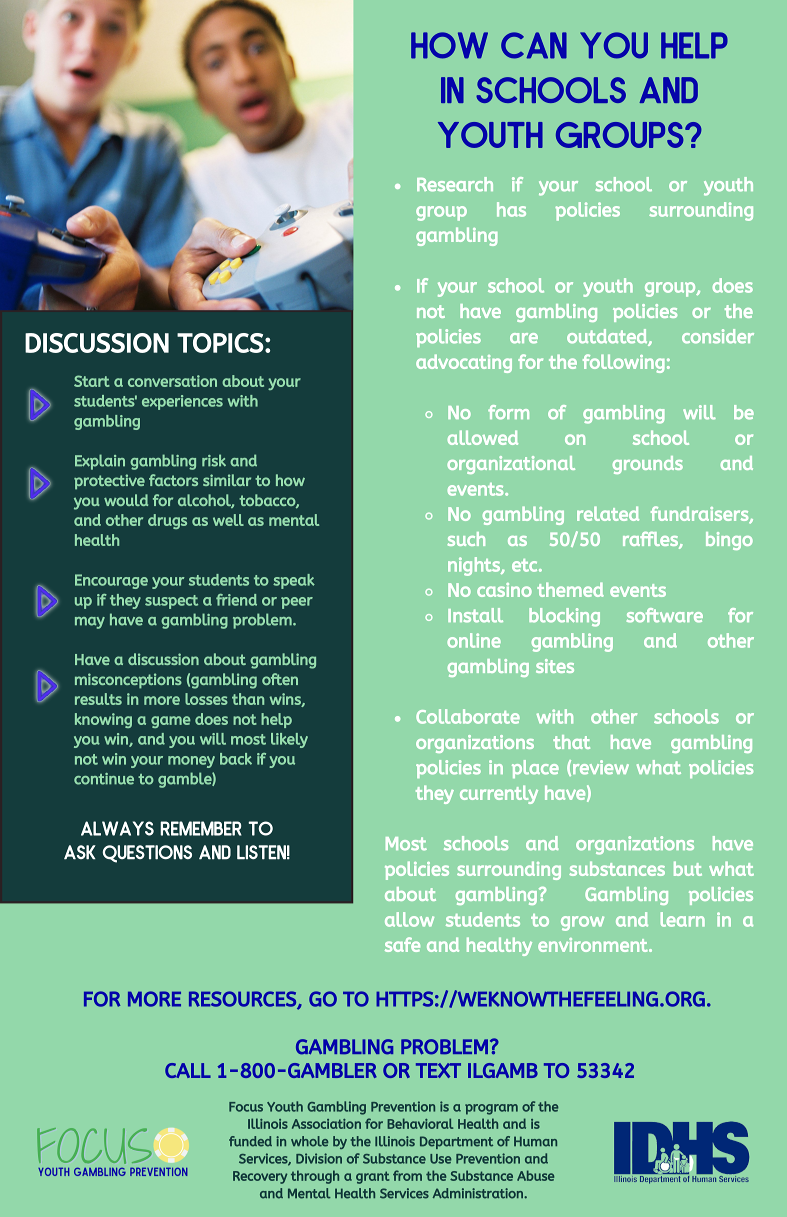  What do you see at coordinates (511, 209) in the screenshot?
I see `has` at bounding box center [511, 209].
